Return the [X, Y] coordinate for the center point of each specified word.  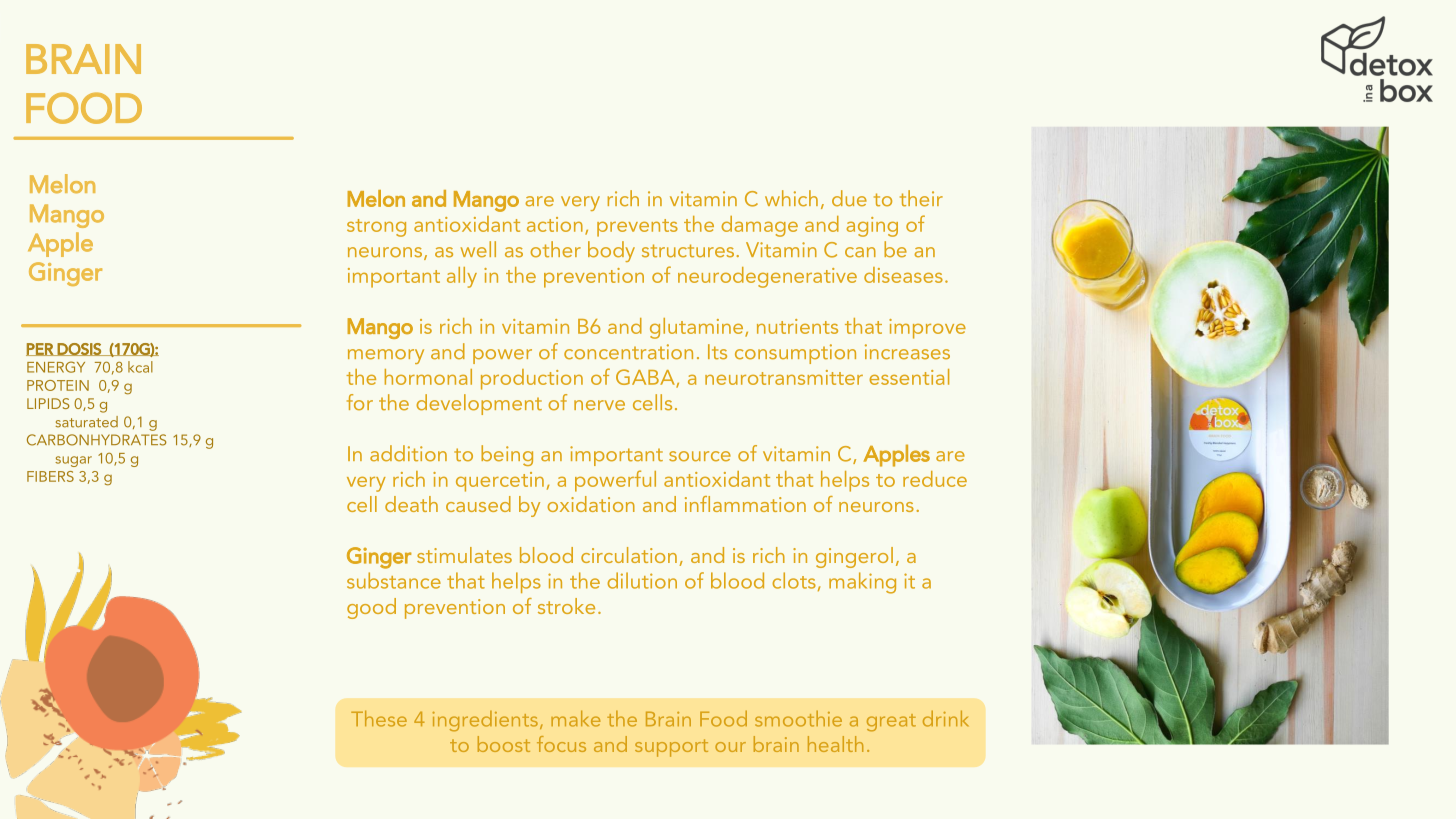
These [379, 719]
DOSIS [79, 349]
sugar [73, 461]
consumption [795, 354]
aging [872, 227]
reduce [935, 479]
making [862, 583]
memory [386, 356]
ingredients [485, 721]
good [371, 608]
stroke [566, 606]
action [555, 224]
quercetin [500, 482]
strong [376, 228]
